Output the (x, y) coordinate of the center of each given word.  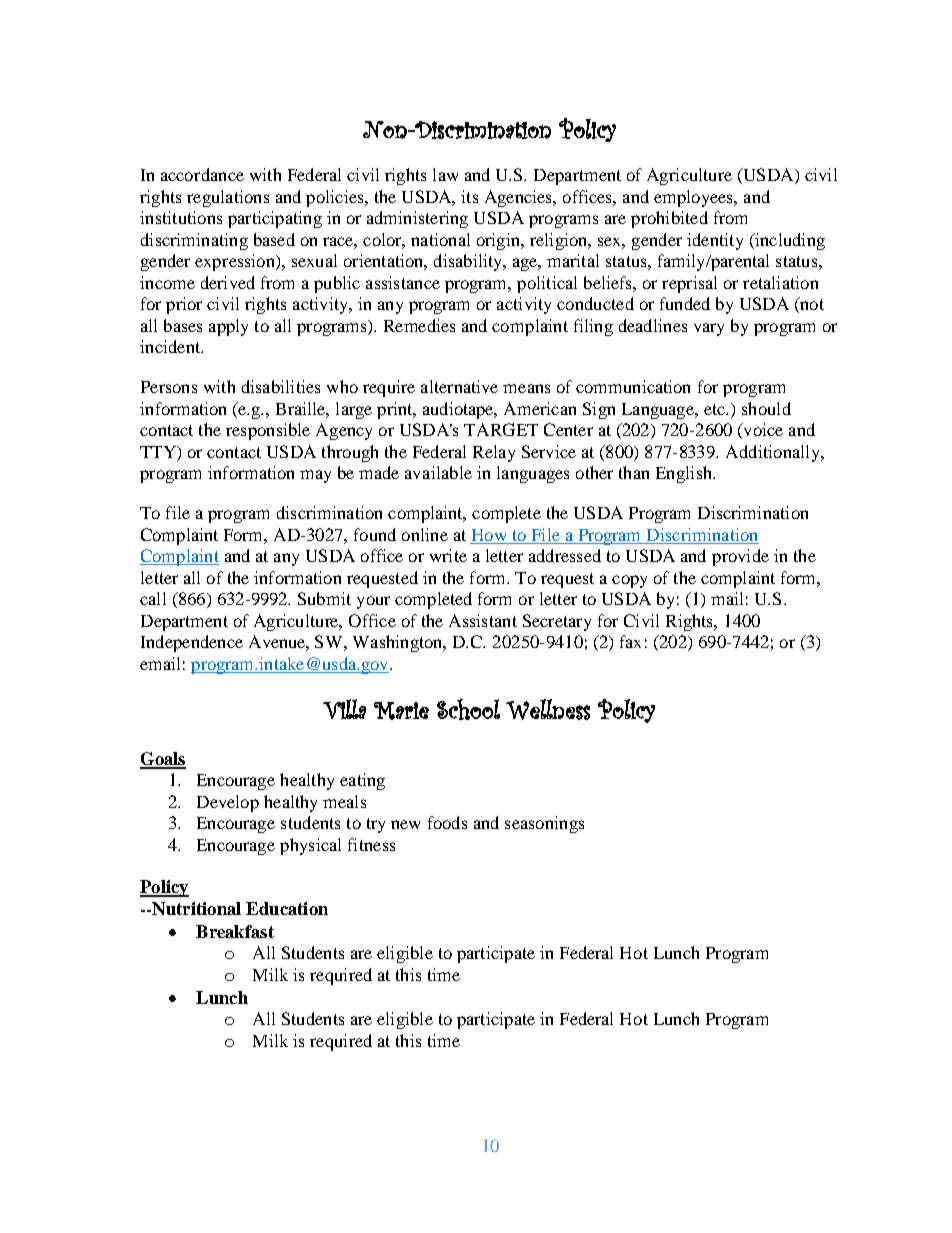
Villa (344, 709)
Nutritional (195, 908)
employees (695, 198)
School (468, 709)
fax (630, 641)
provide (740, 557)
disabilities (281, 386)
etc (716, 409)
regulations (228, 198)
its (469, 196)
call (153, 598)
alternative (459, 386)
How (489, 536)
